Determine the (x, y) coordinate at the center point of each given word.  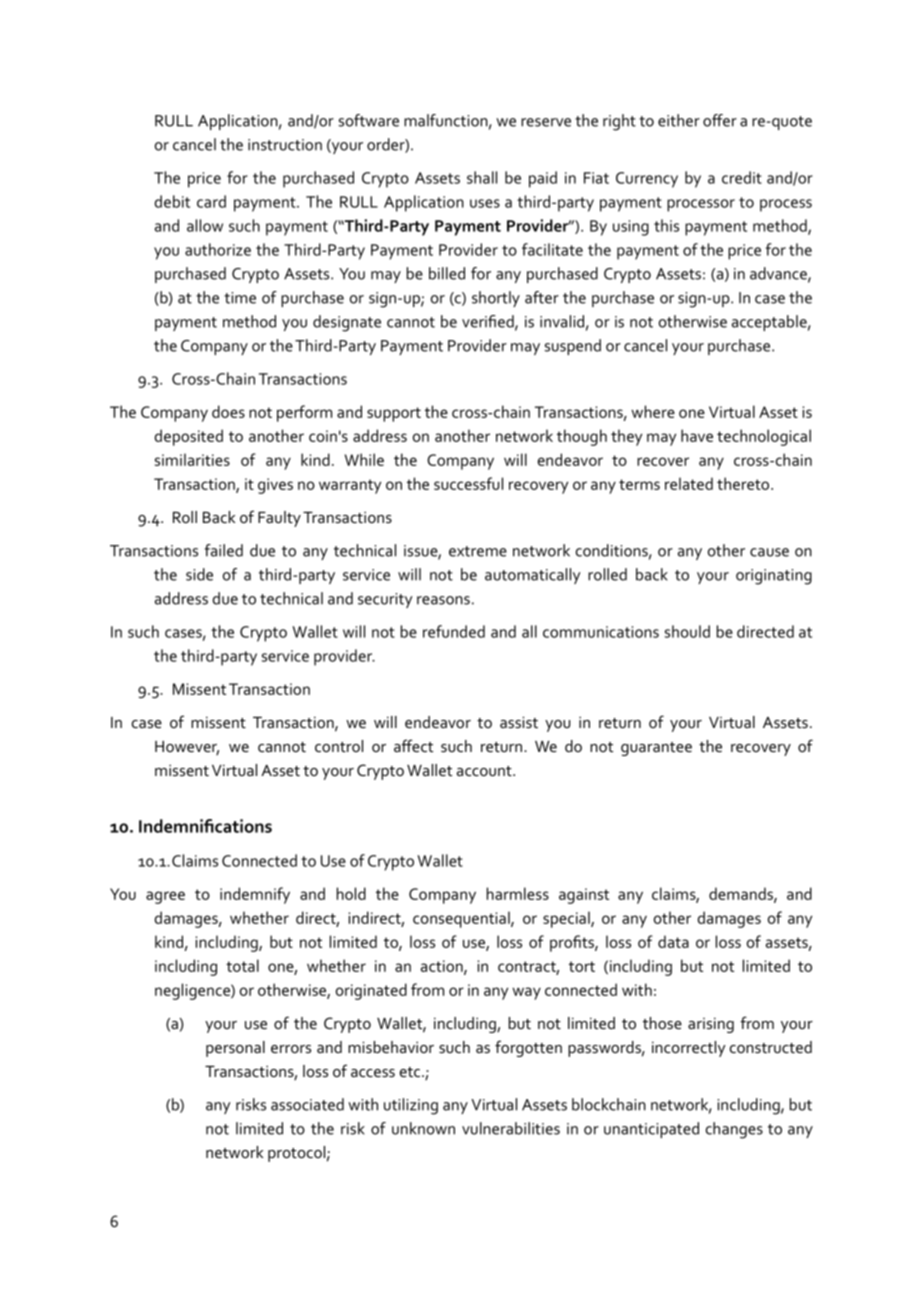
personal (235, 1049)
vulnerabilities (511, 1128)
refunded (454, 631)
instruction (285, 145)
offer (720, 120)
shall (482, 177)
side (199, 574)
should (687, 631)
